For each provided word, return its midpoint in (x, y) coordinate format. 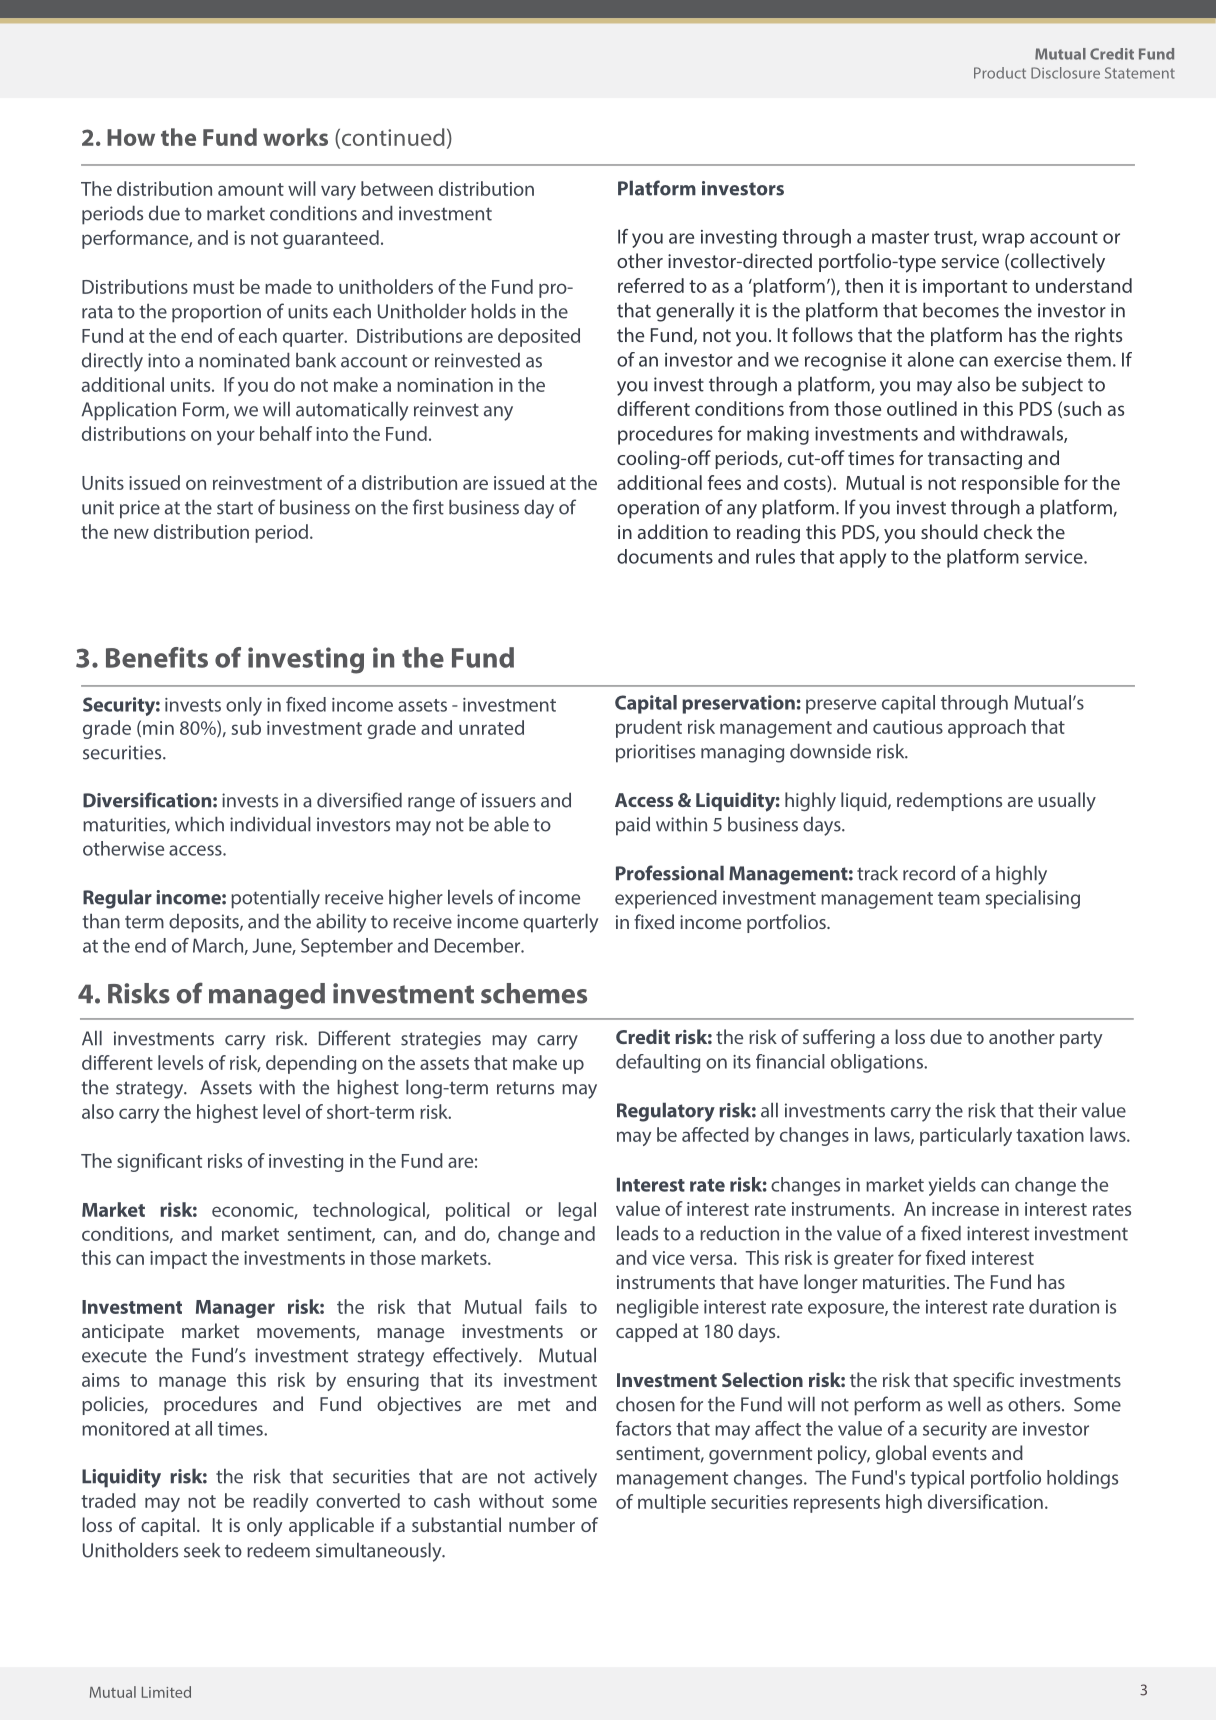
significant (159, 1162)
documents (665, 556)
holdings (1082, 1479)
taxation (1050, 1135)
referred (651, 285)
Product (1000, 73)
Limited (166, 1692)
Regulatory (666, 1112)
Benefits (157, 657)
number (542, 1524)
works (295, 137)
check (1008, 531)
